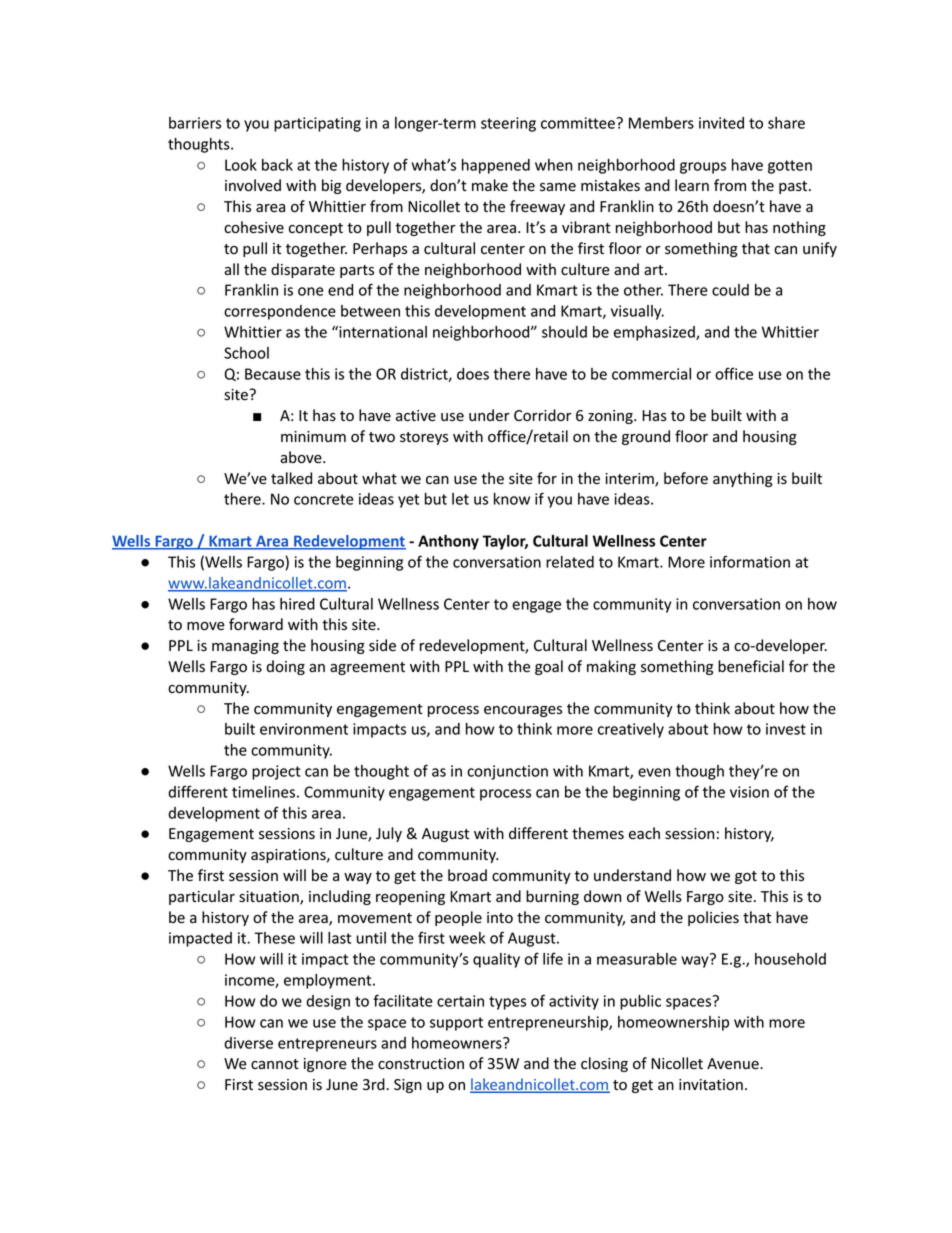  I want to click on cannot, so click(275, 1064).
